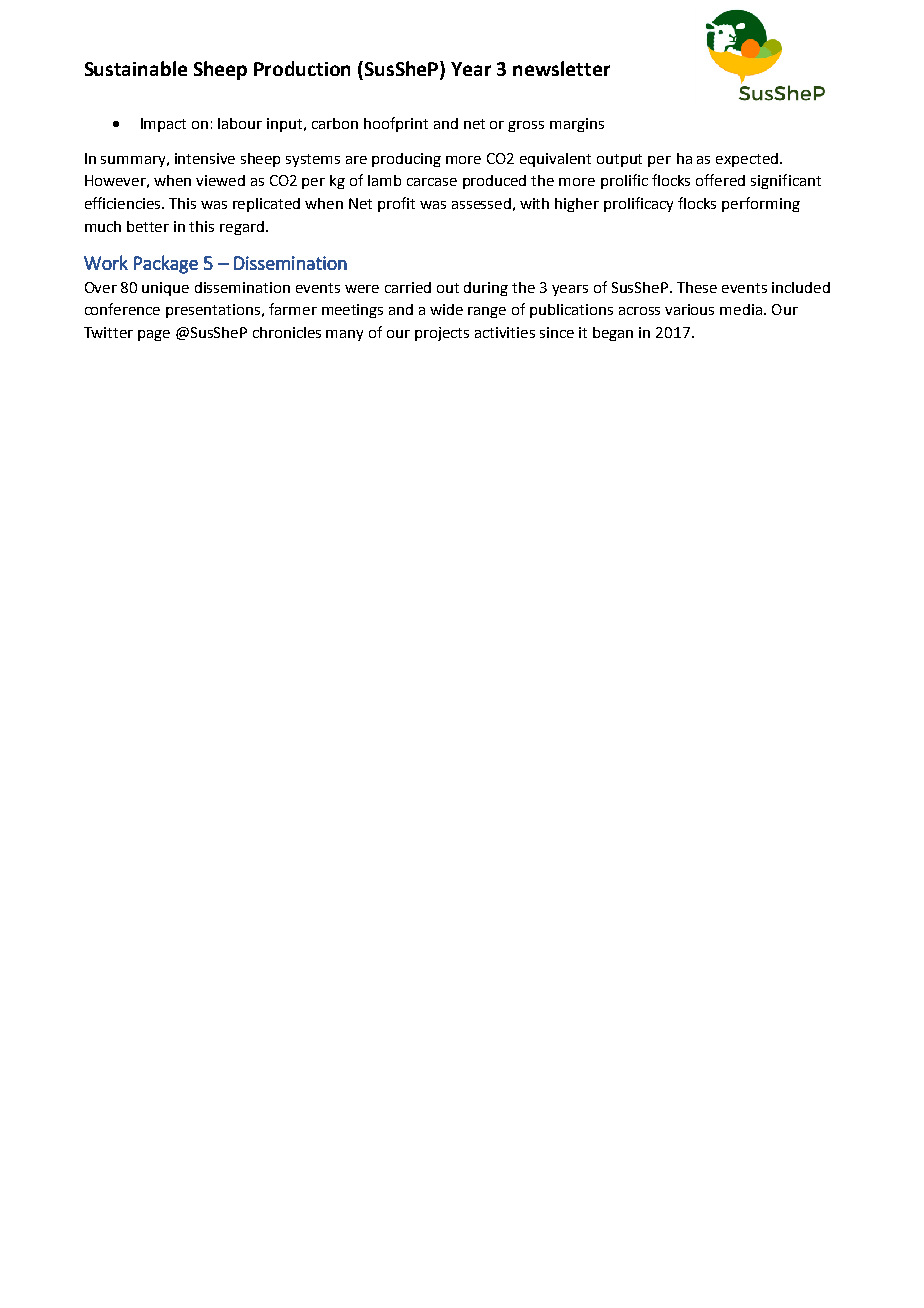 The width and height of the page is (924, 1308). I want to click on carried, so click(408, 287).
